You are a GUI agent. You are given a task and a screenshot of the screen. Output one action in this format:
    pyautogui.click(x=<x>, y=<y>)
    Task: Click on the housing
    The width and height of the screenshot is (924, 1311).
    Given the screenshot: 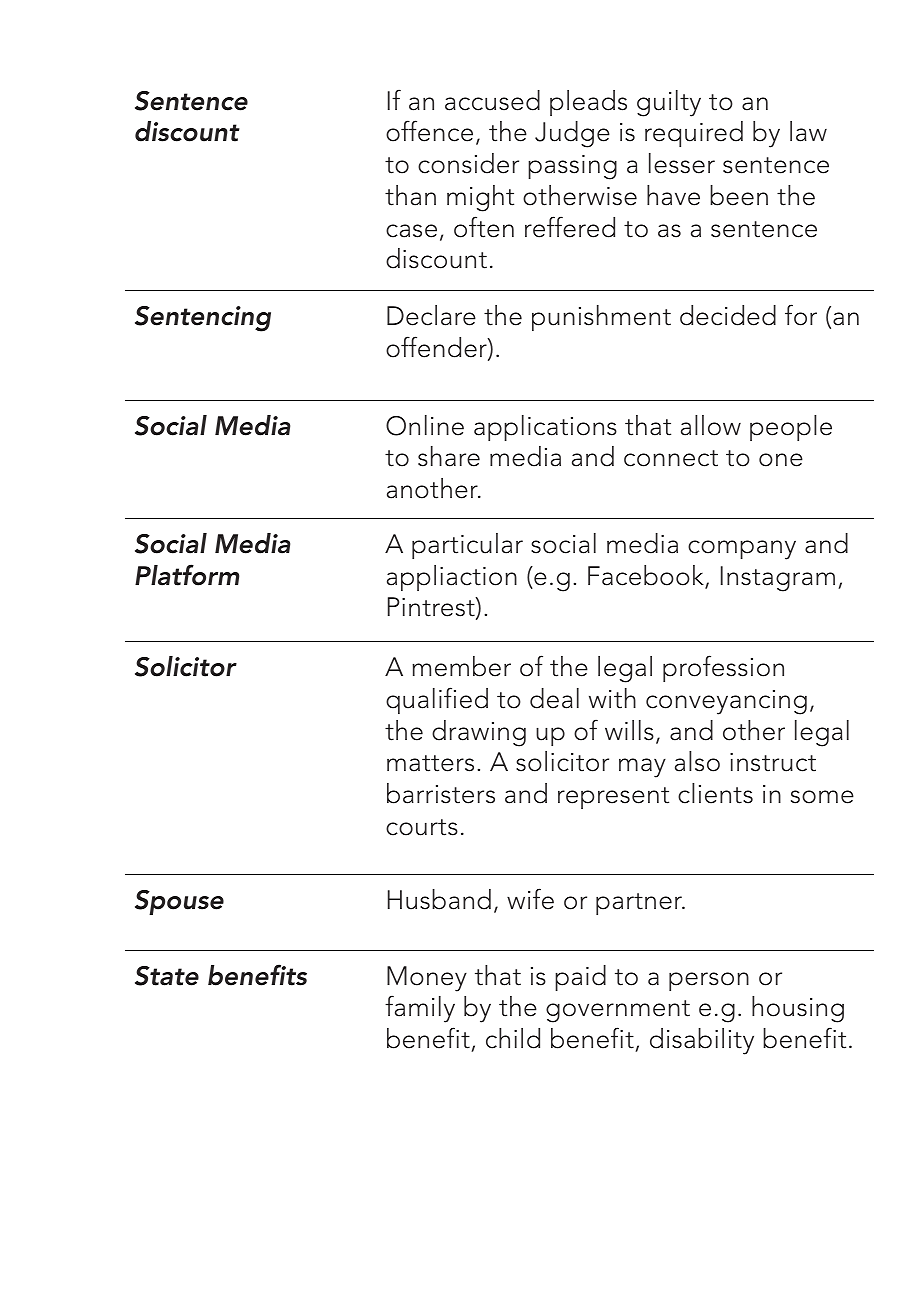 What is the action you would take?
    pyautogui.click(x=798, y=1009)
